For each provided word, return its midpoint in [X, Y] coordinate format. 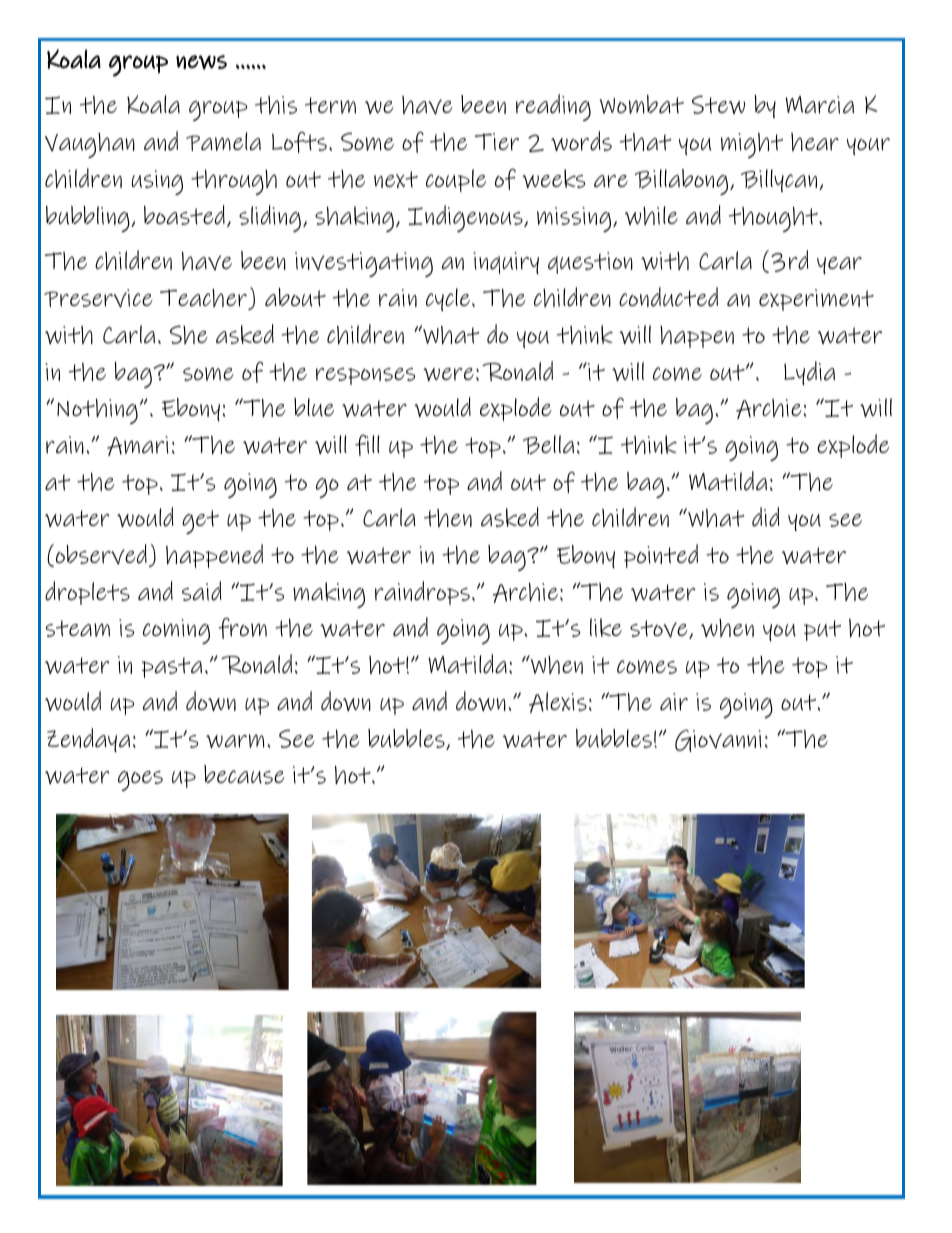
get [200, 522]
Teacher [204, 299]
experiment [816, 300]
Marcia [819, 105]
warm [235, 741]
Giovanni [718, 740]
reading [553, 107]
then [448, 518]
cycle [448, 299]
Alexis [558, 702]
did [766, 517]
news [201, 62]
